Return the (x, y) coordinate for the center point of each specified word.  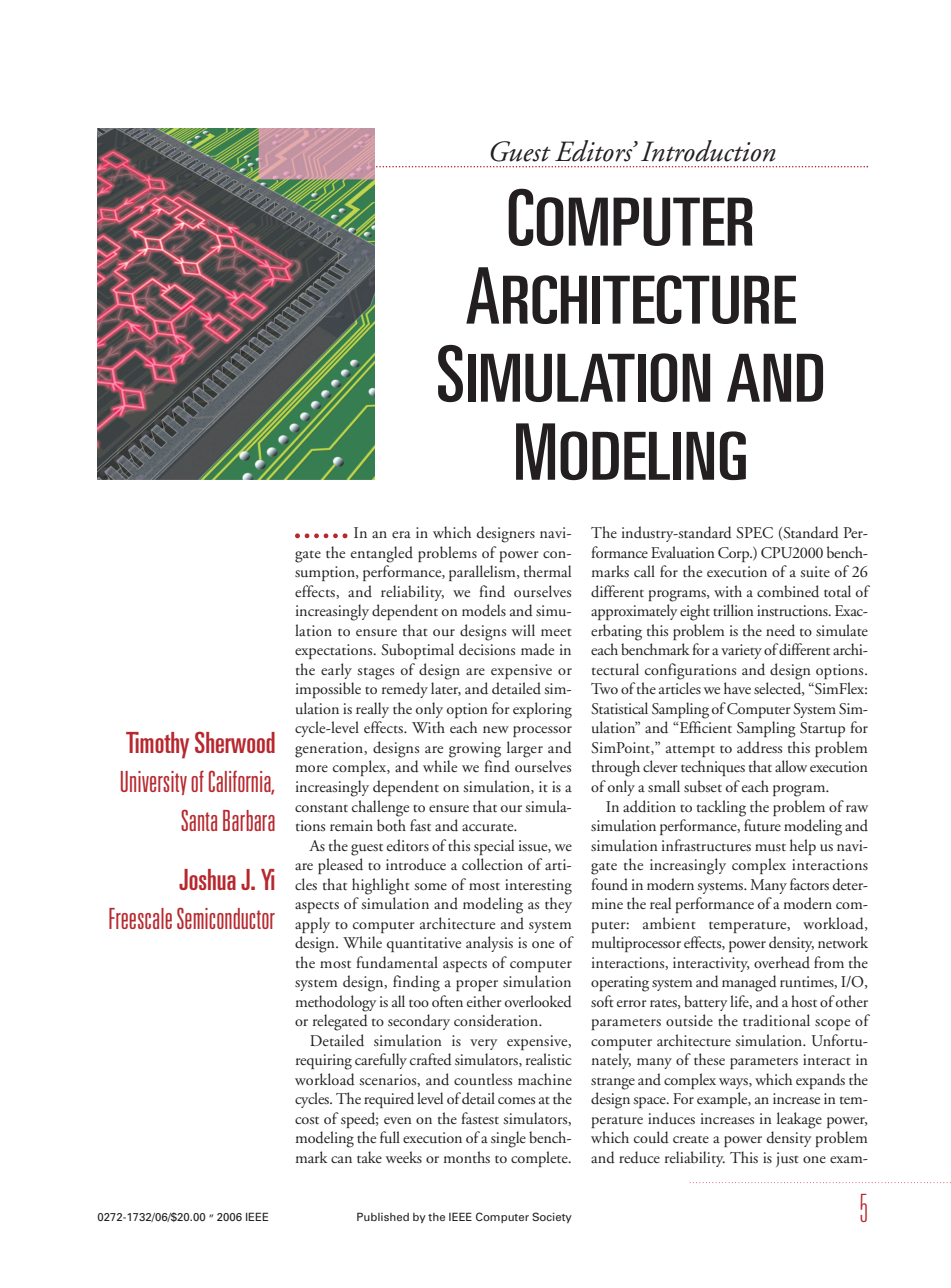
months (467, 1157)
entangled (382, 554)
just (787, 1159)
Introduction (708, 151)
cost (307, 1120)
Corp (735, 554)
